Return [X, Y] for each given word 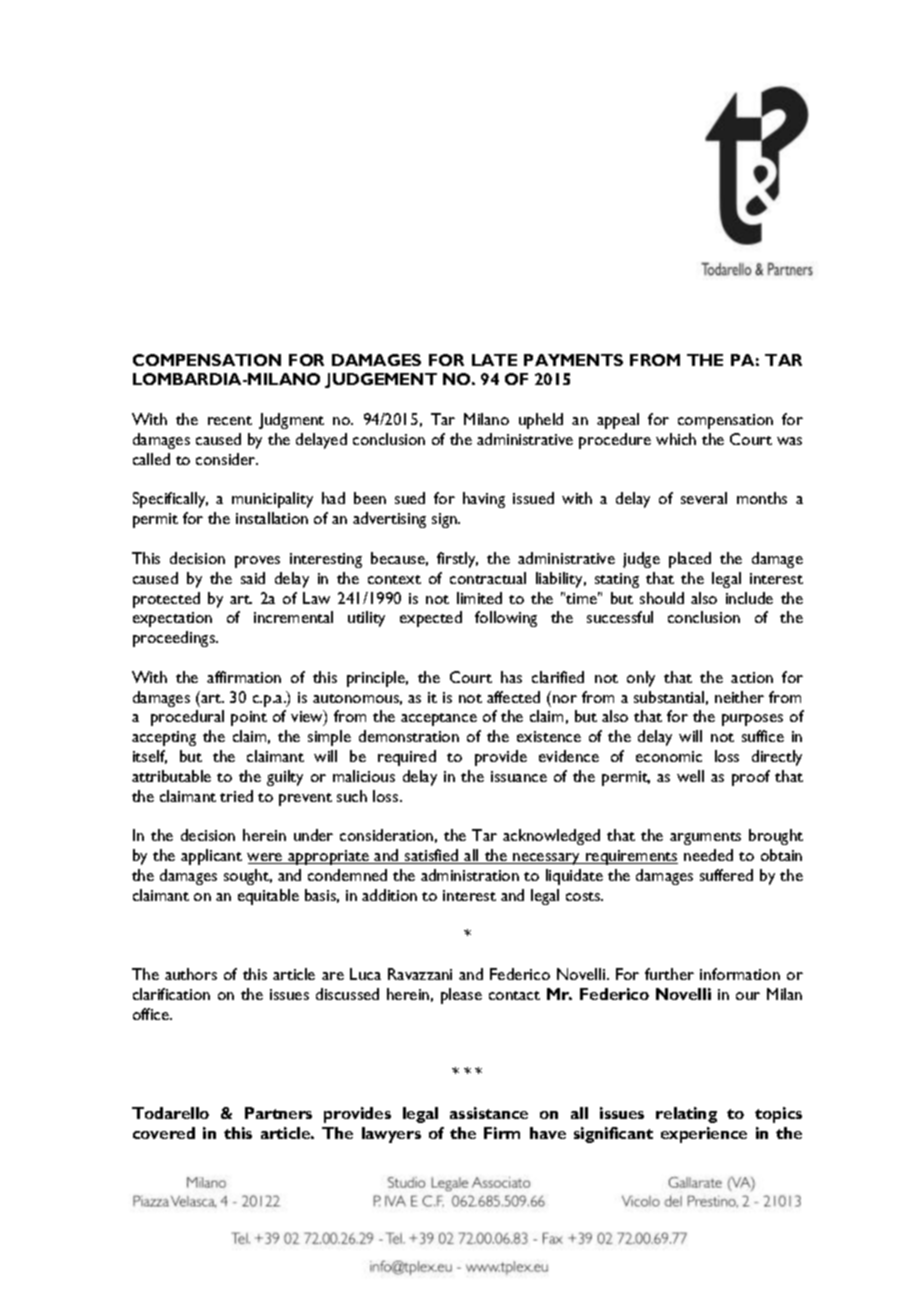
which [676, 439]
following [506, 619]
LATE [494, 360]
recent [230, 420]
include [749, 598]
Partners [278, 1113]
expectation [172, 619]
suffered [726, 875]
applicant [211, 857]
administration [470, 875]
